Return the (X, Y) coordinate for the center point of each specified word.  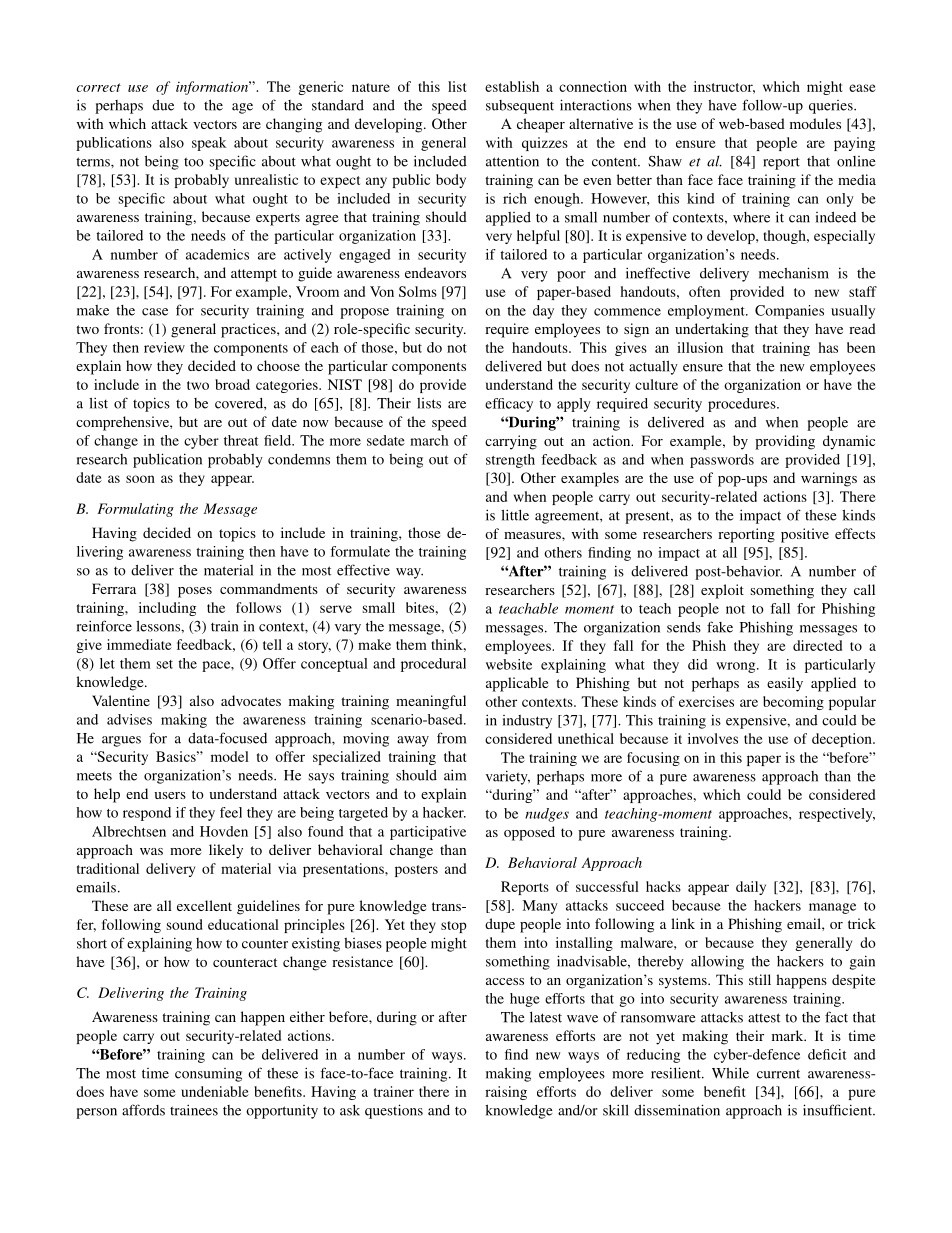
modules (815, 123)
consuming (208, 1075)
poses (195, 592)
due (163, 105)
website (509, 664)
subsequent (520, 107)
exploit (722, 591)
